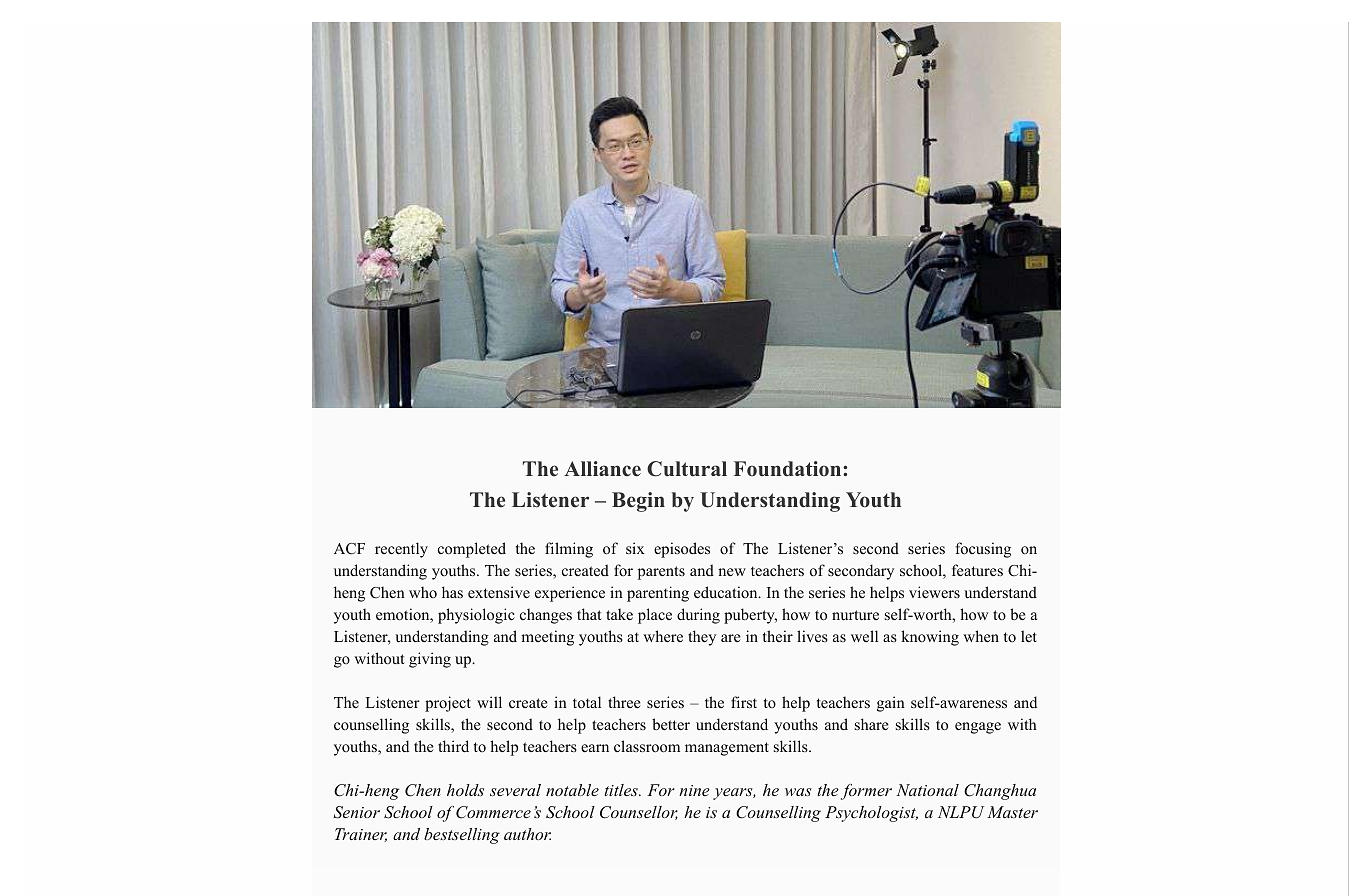 The image size is (1372, 896). Describe the element at coordinates (977, 570) in the page. I see `features` at that location.
